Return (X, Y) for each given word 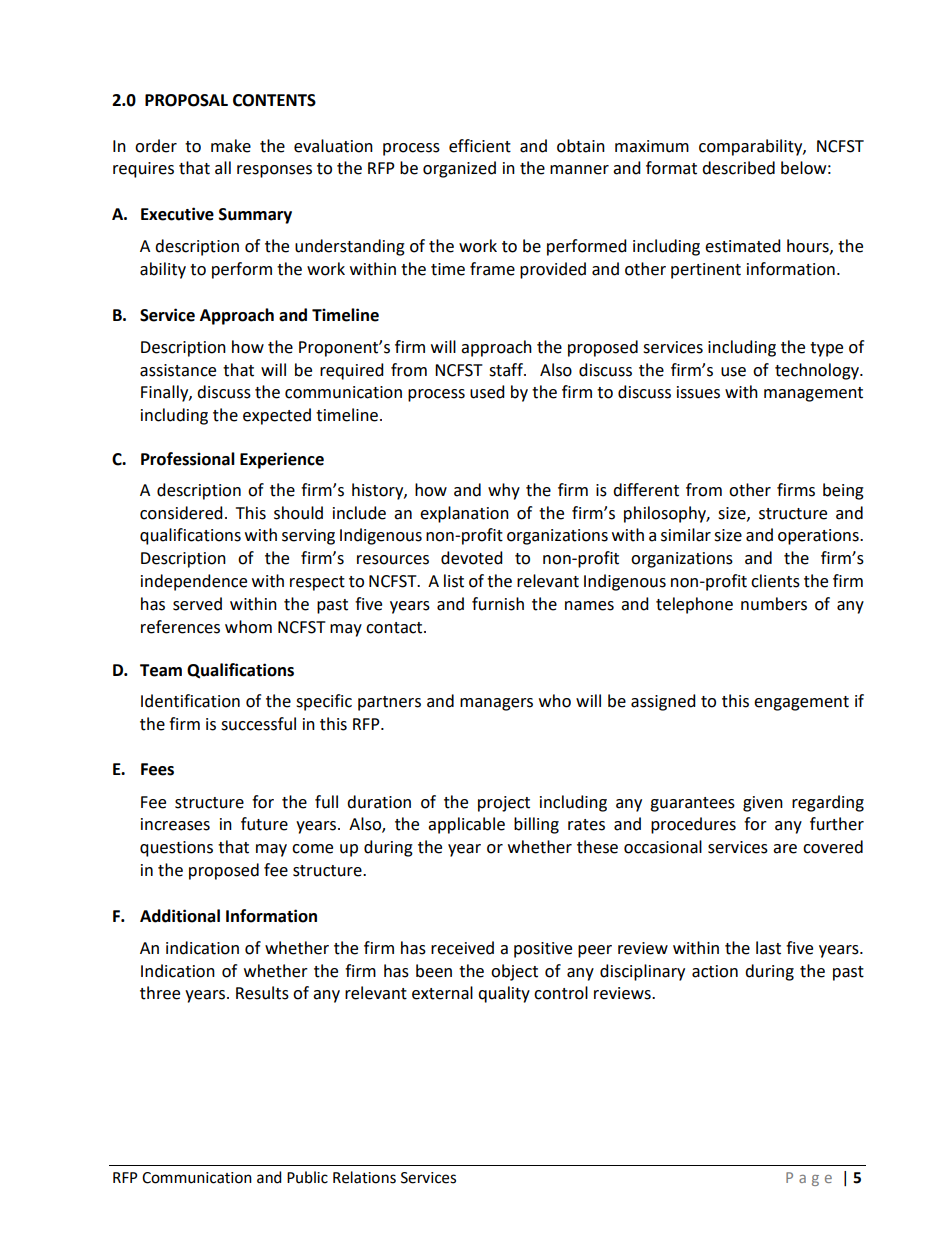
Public (307, 1177)
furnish (498, 604)
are (785, 849)
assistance (178, 370)
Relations (364, 1177)
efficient (480, 146)
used (487, 392)
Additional (180, 916)
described (738, 168)
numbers (774, 604)
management (813, 394)
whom (248, 627)
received (462, 948)
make (231, 146)
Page (809, 1179)
